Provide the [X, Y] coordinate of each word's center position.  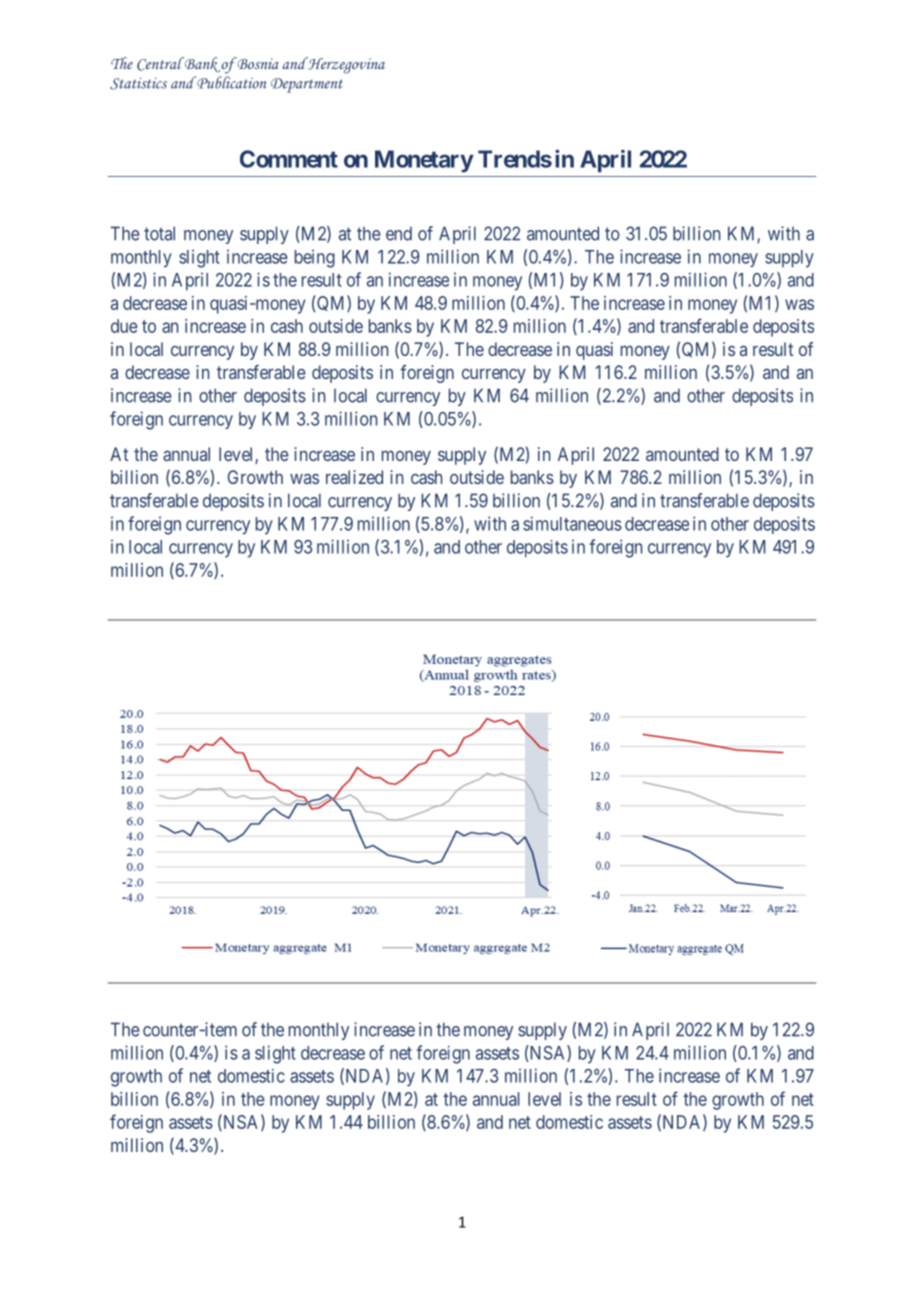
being [315, 258]
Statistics [138, 83]
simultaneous [572, 523]
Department [307, 85]
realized [354, 477]
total [159, 233]
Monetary [424, 161]
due [124, 326]
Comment [289, 159]
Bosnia [257, 63]
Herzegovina [345, 65]
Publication [230, 82]
